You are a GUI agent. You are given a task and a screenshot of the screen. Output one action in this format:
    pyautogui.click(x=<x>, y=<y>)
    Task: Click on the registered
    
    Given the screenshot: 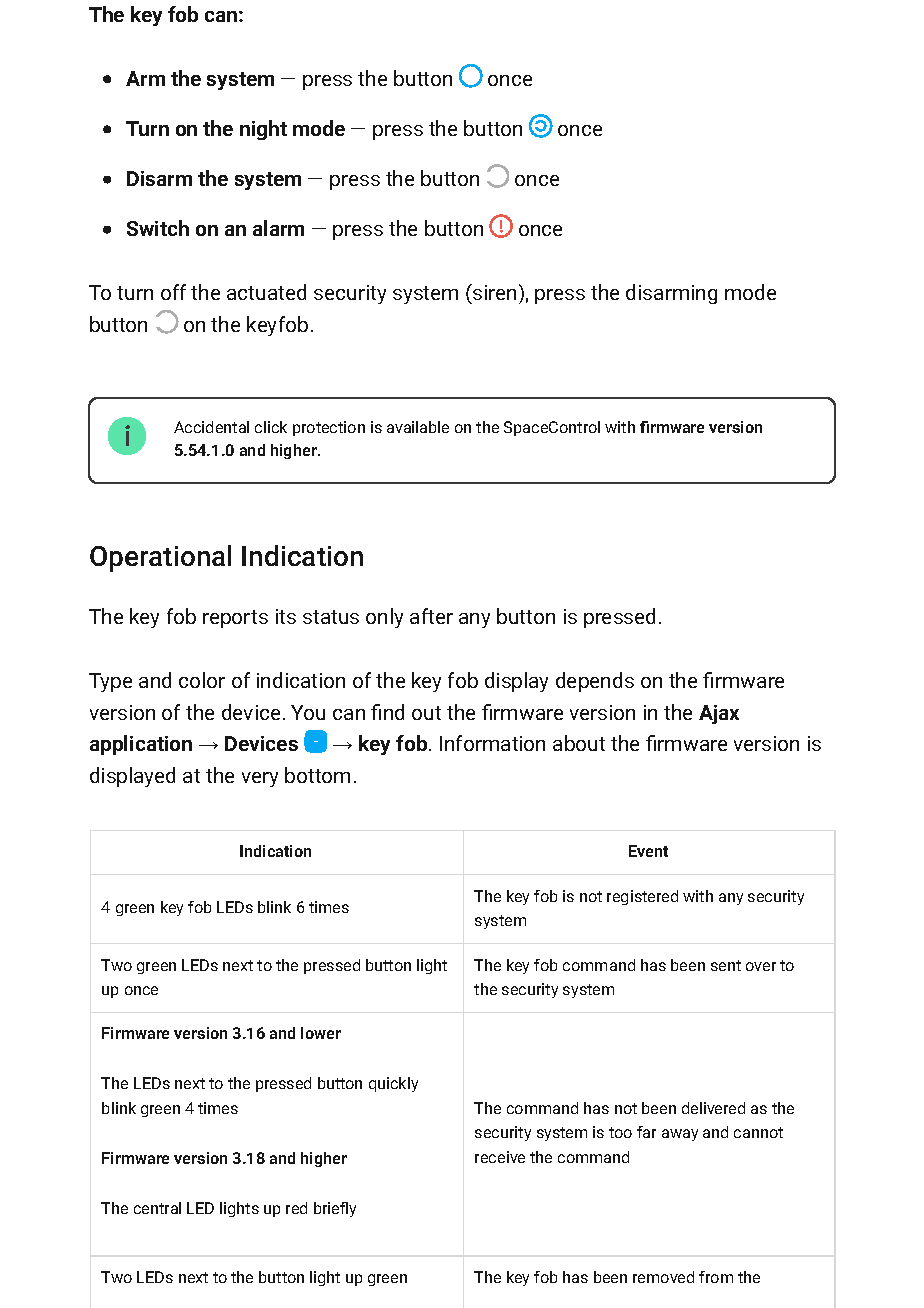 What is the action you would take?
    pyautogui.click(x=642, y=897)
